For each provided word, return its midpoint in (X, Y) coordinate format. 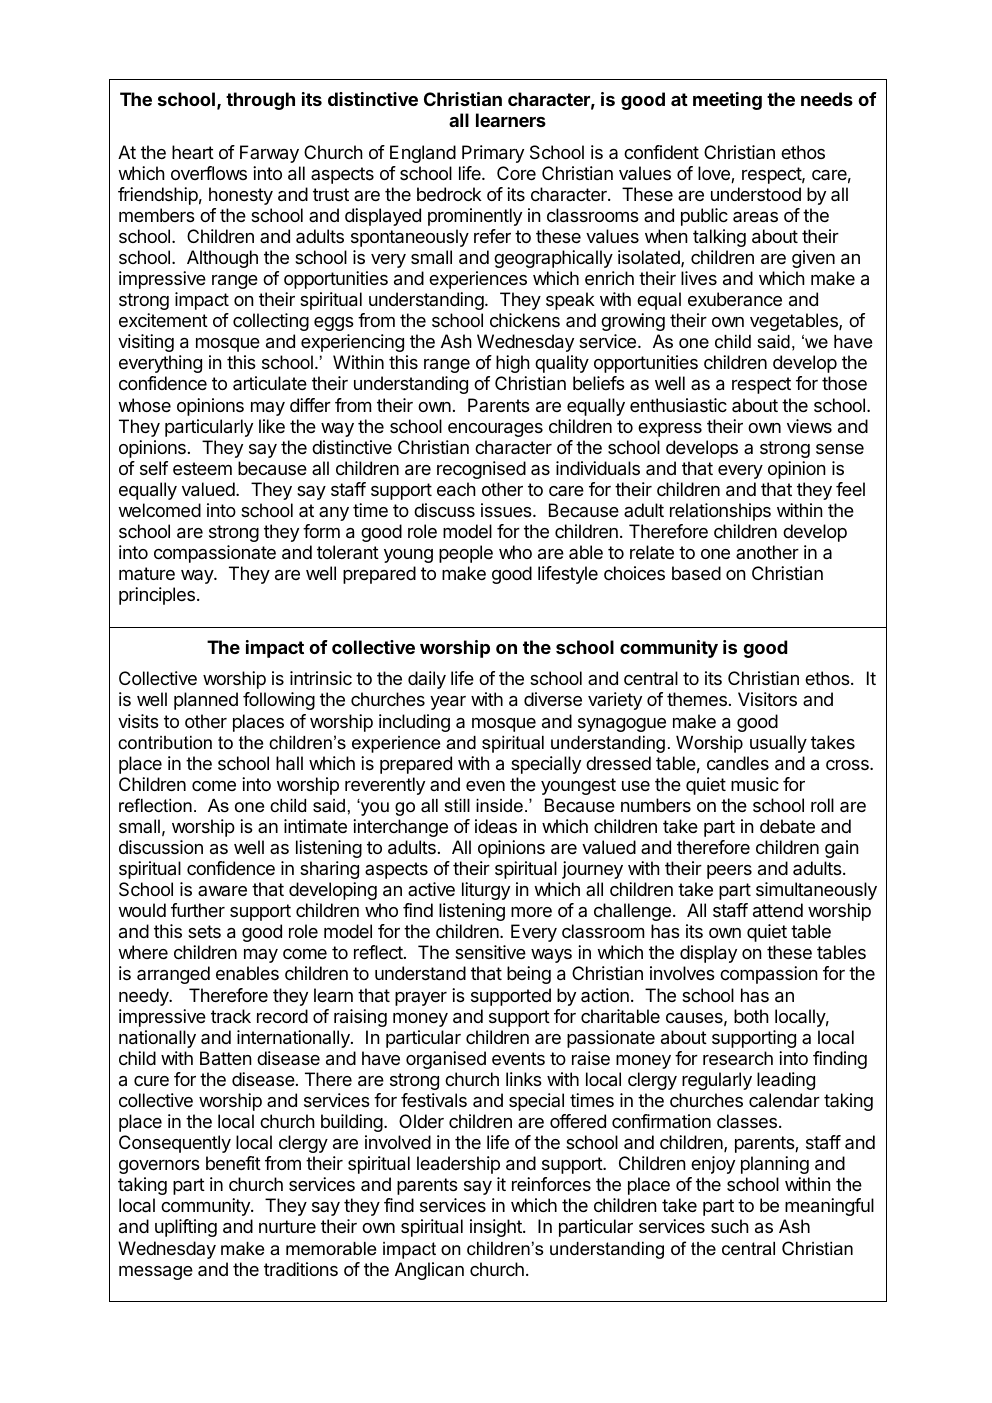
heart (193, 152)
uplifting (186, 1228)
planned (206, 701)
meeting (727, 101)
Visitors (767, 699)
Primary (493, 154)
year (448, 703)
